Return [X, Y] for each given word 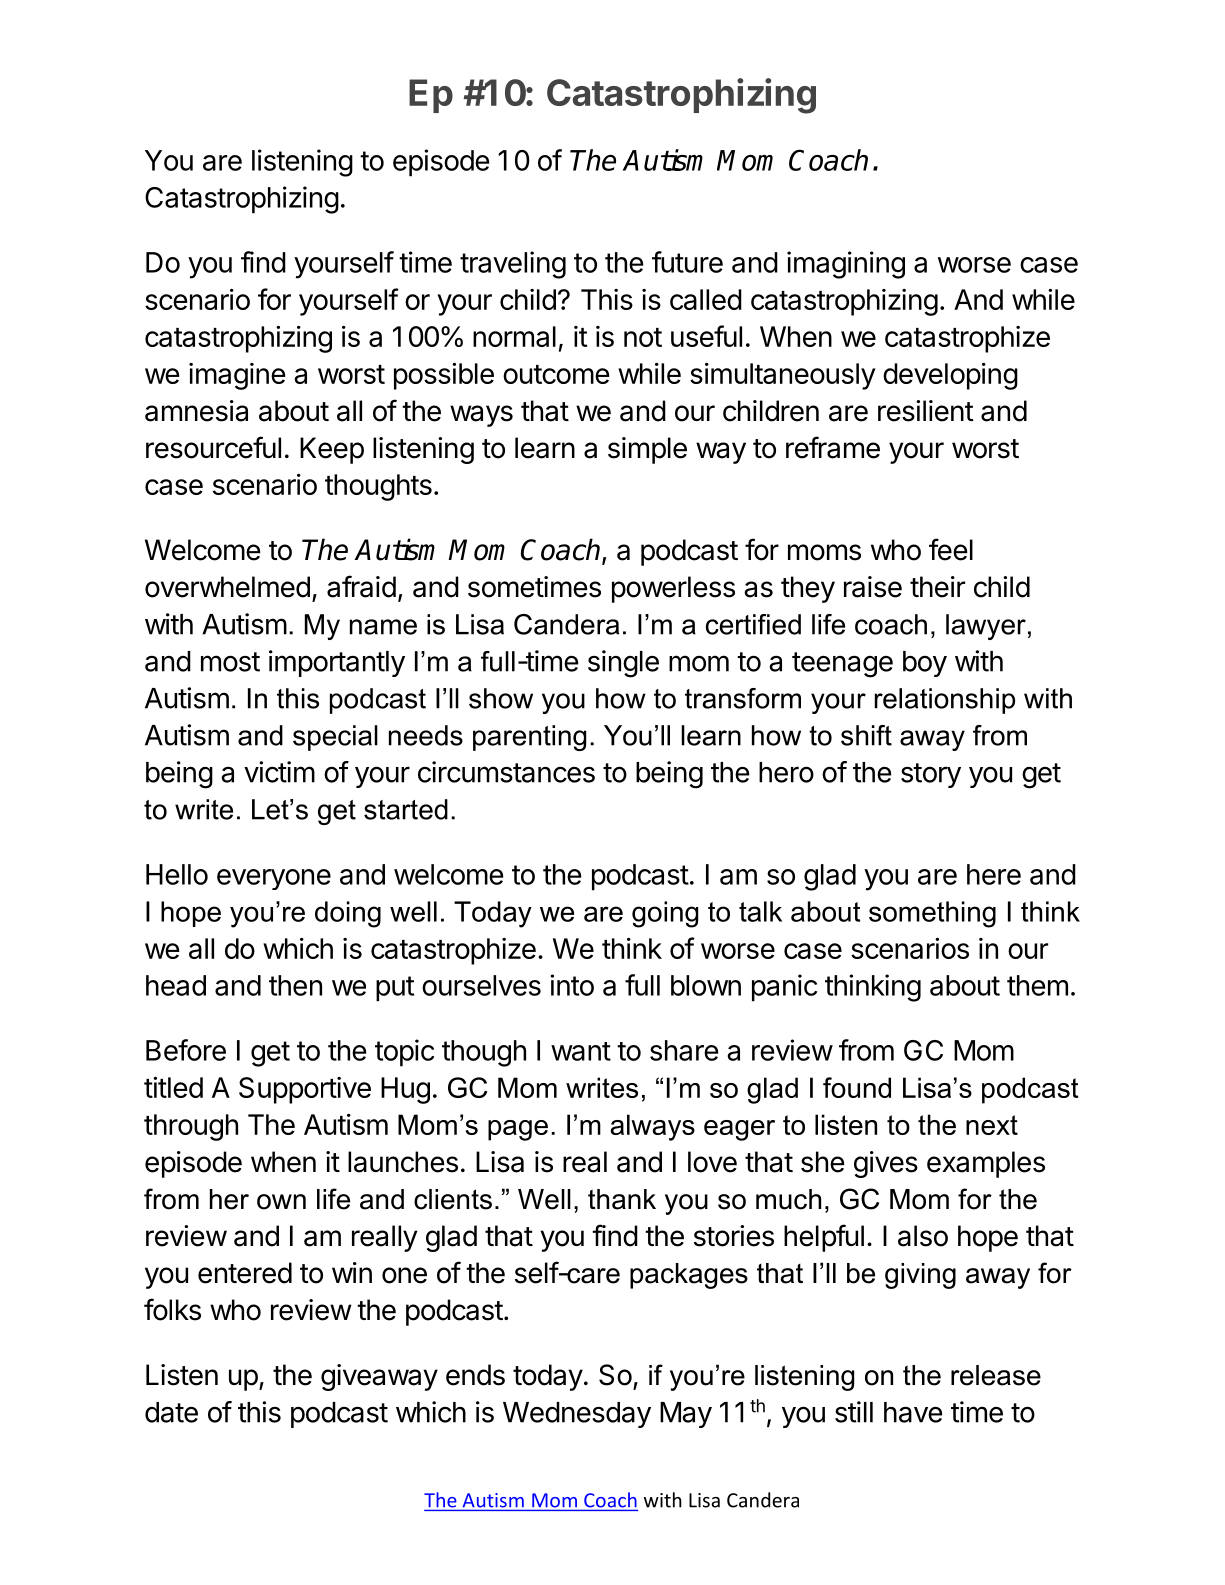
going [665, 914]
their [937, 587]
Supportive [305, 1090]
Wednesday [577, 1415]
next [992, 1125]
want [581, 1051]
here [994, 874]
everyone [274, 879]
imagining [846, 265]
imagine [237, 376]
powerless [673, 589]
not [643, 337]
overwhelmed [227, 587]
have [913, 1412]
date [171, 1412]
